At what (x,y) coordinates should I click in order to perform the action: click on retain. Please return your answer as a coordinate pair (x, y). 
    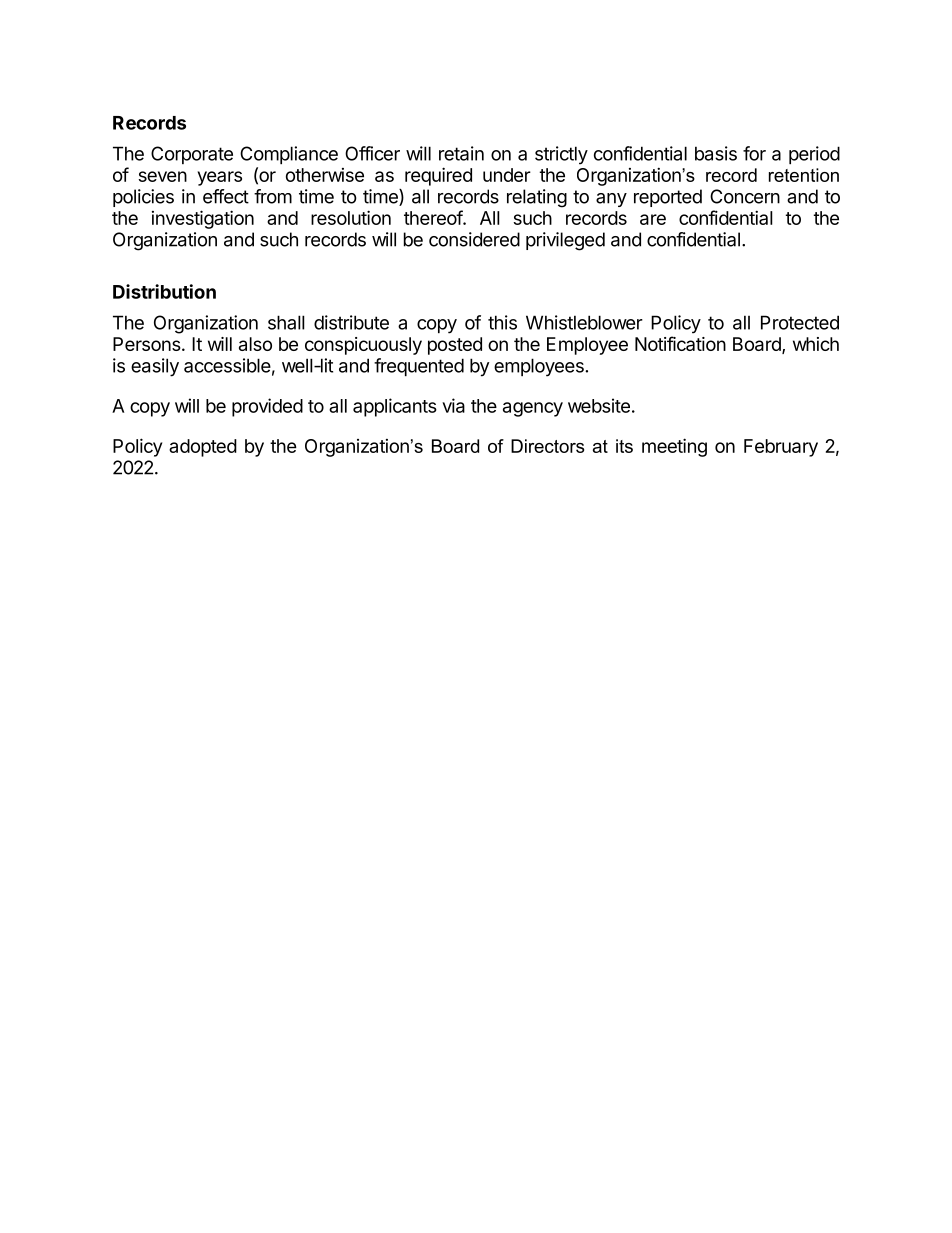
    Looking at the image, I should click on (461, 153).
